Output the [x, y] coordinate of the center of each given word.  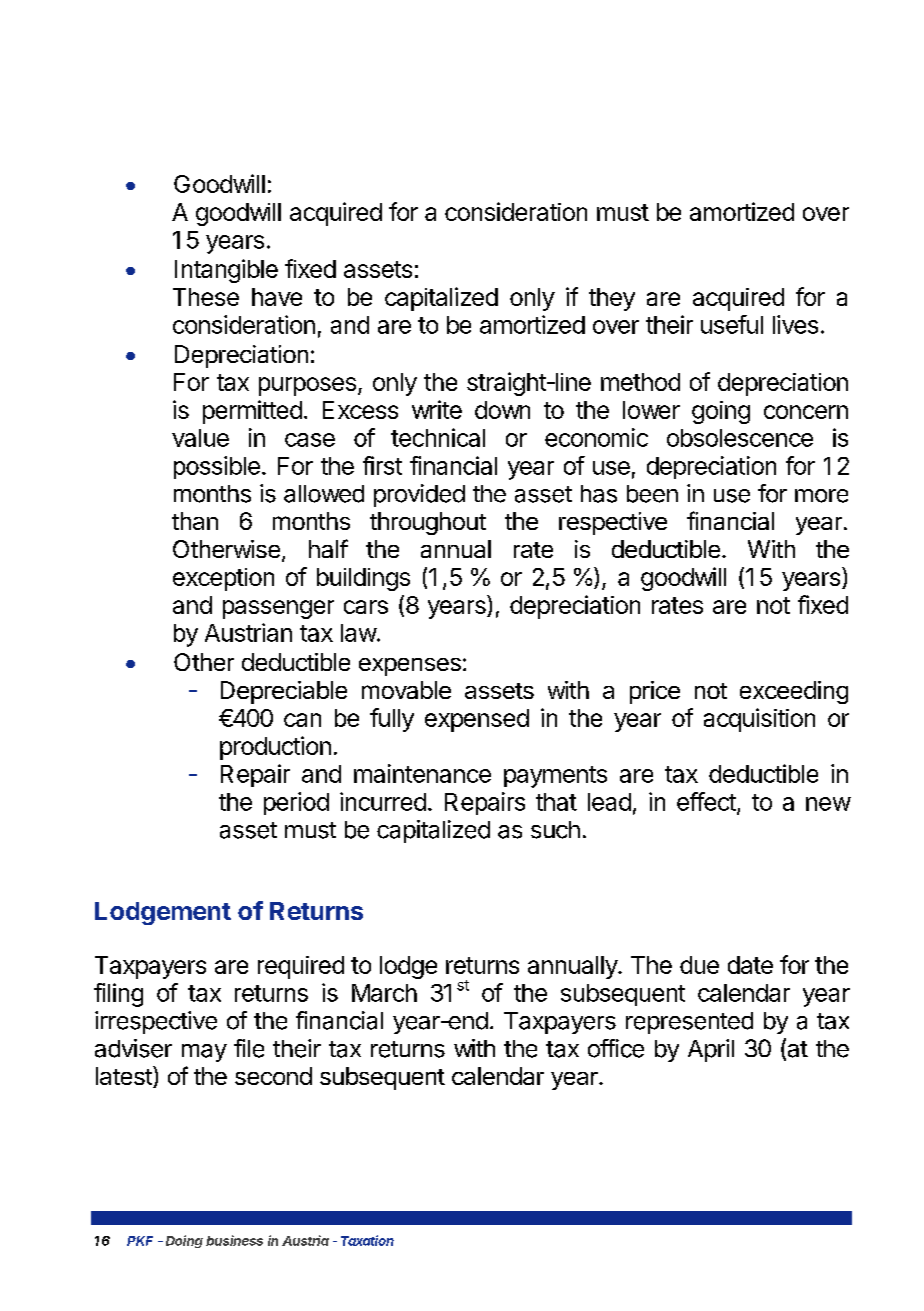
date [750, 965]
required [301, 967]
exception [223, 579]
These [206, 297]
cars [366, 607]
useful [732, 324]
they [612, 299]
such [555, 830]
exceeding [794, 692]
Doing [184, 1241]
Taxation [367, 1240]
